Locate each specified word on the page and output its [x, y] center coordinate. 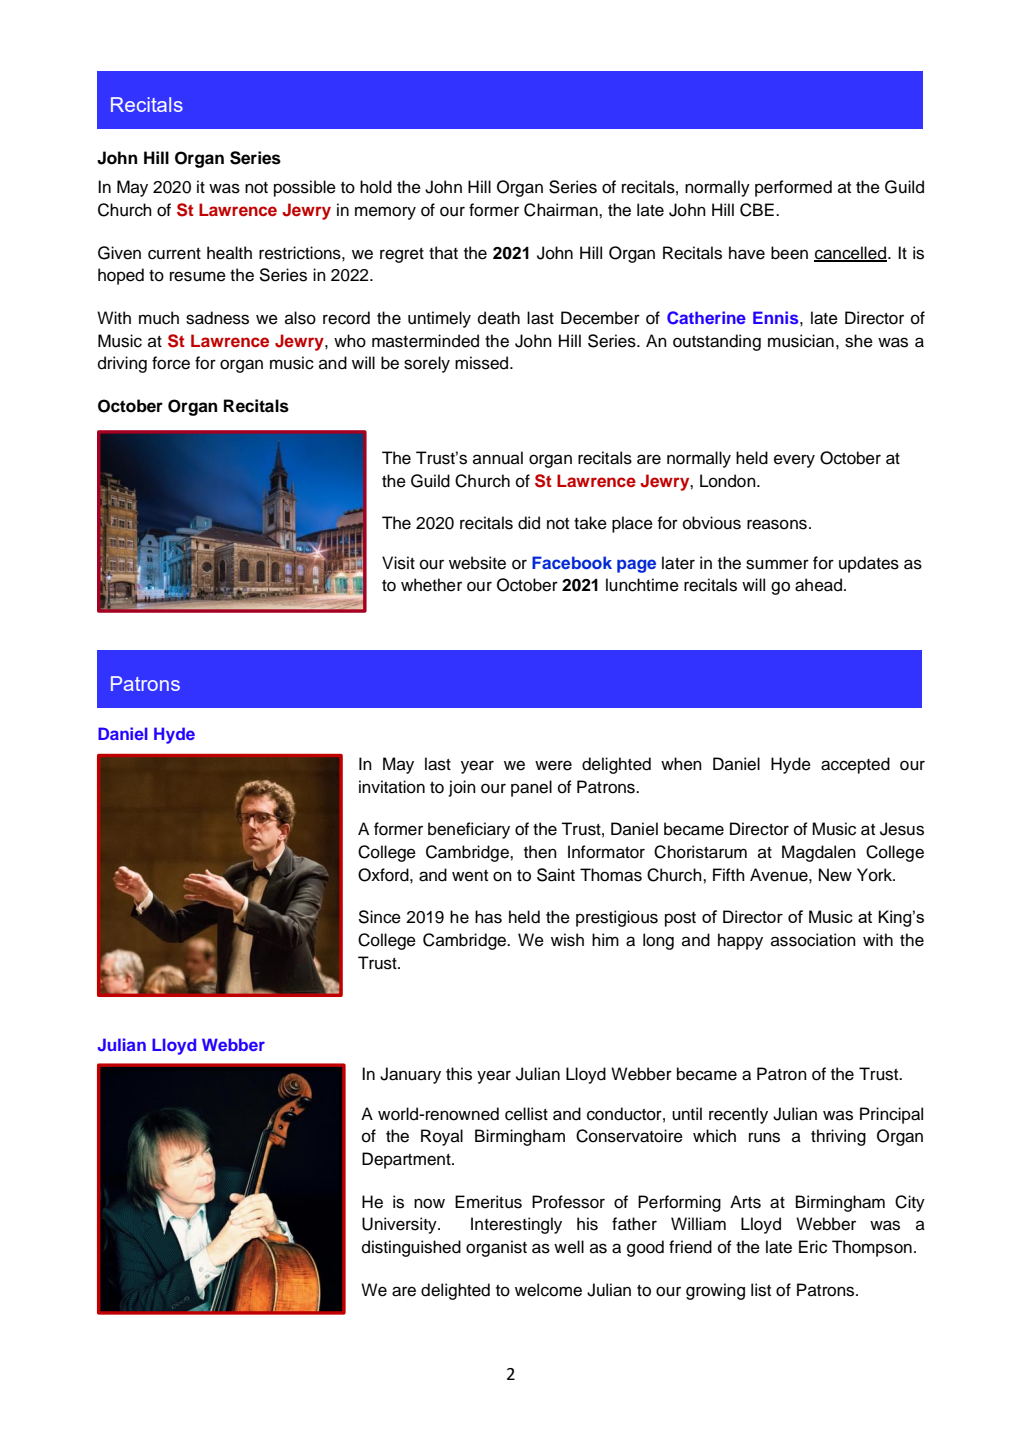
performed [793, 188]
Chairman [562, 210]
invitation [392, 787]
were [553, 765]
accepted [855, 765]
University [400, 1225]
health [229, 253]
